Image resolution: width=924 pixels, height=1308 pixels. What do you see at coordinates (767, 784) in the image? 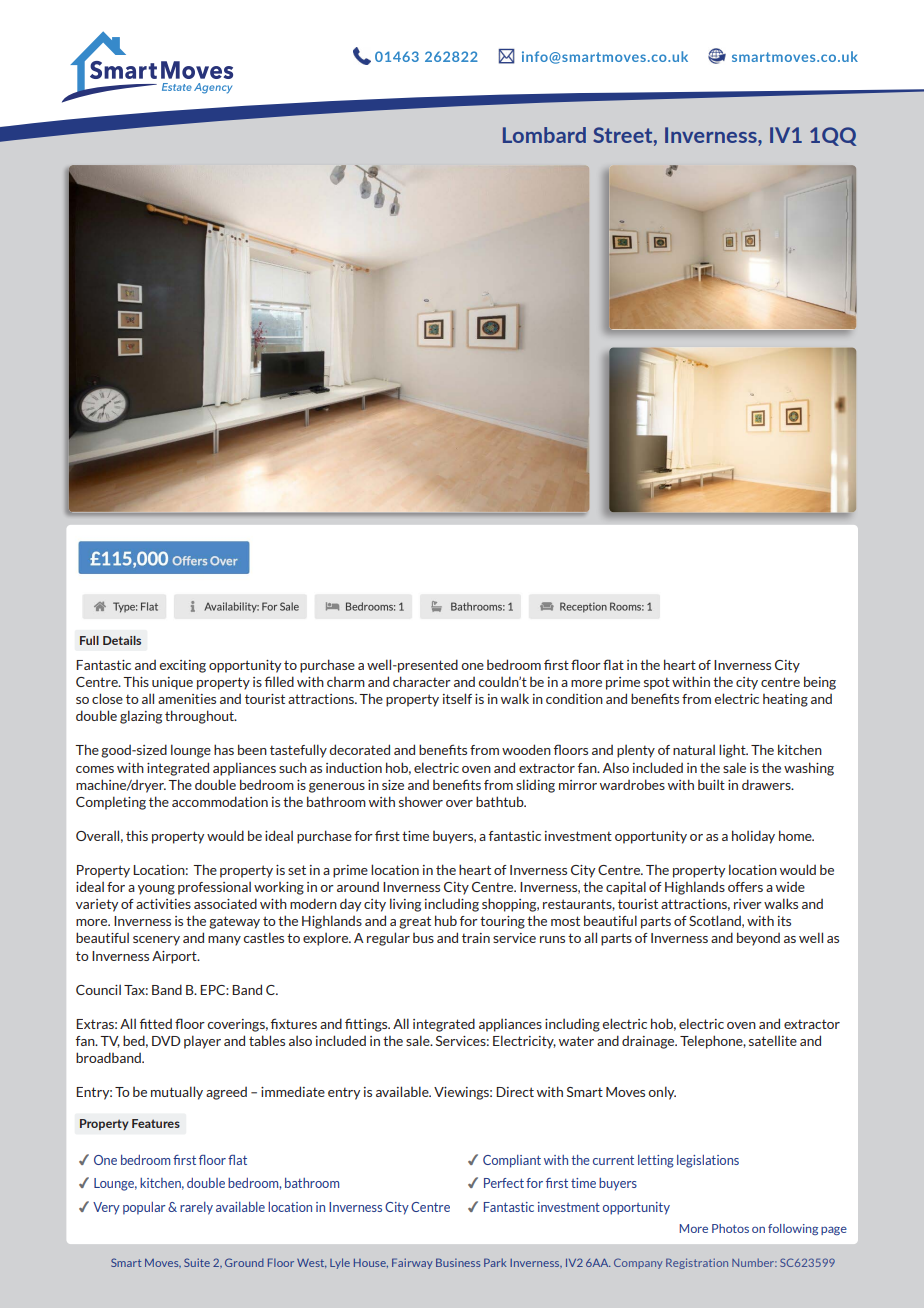
I see `drawers` at bounding box center [767, 784].
